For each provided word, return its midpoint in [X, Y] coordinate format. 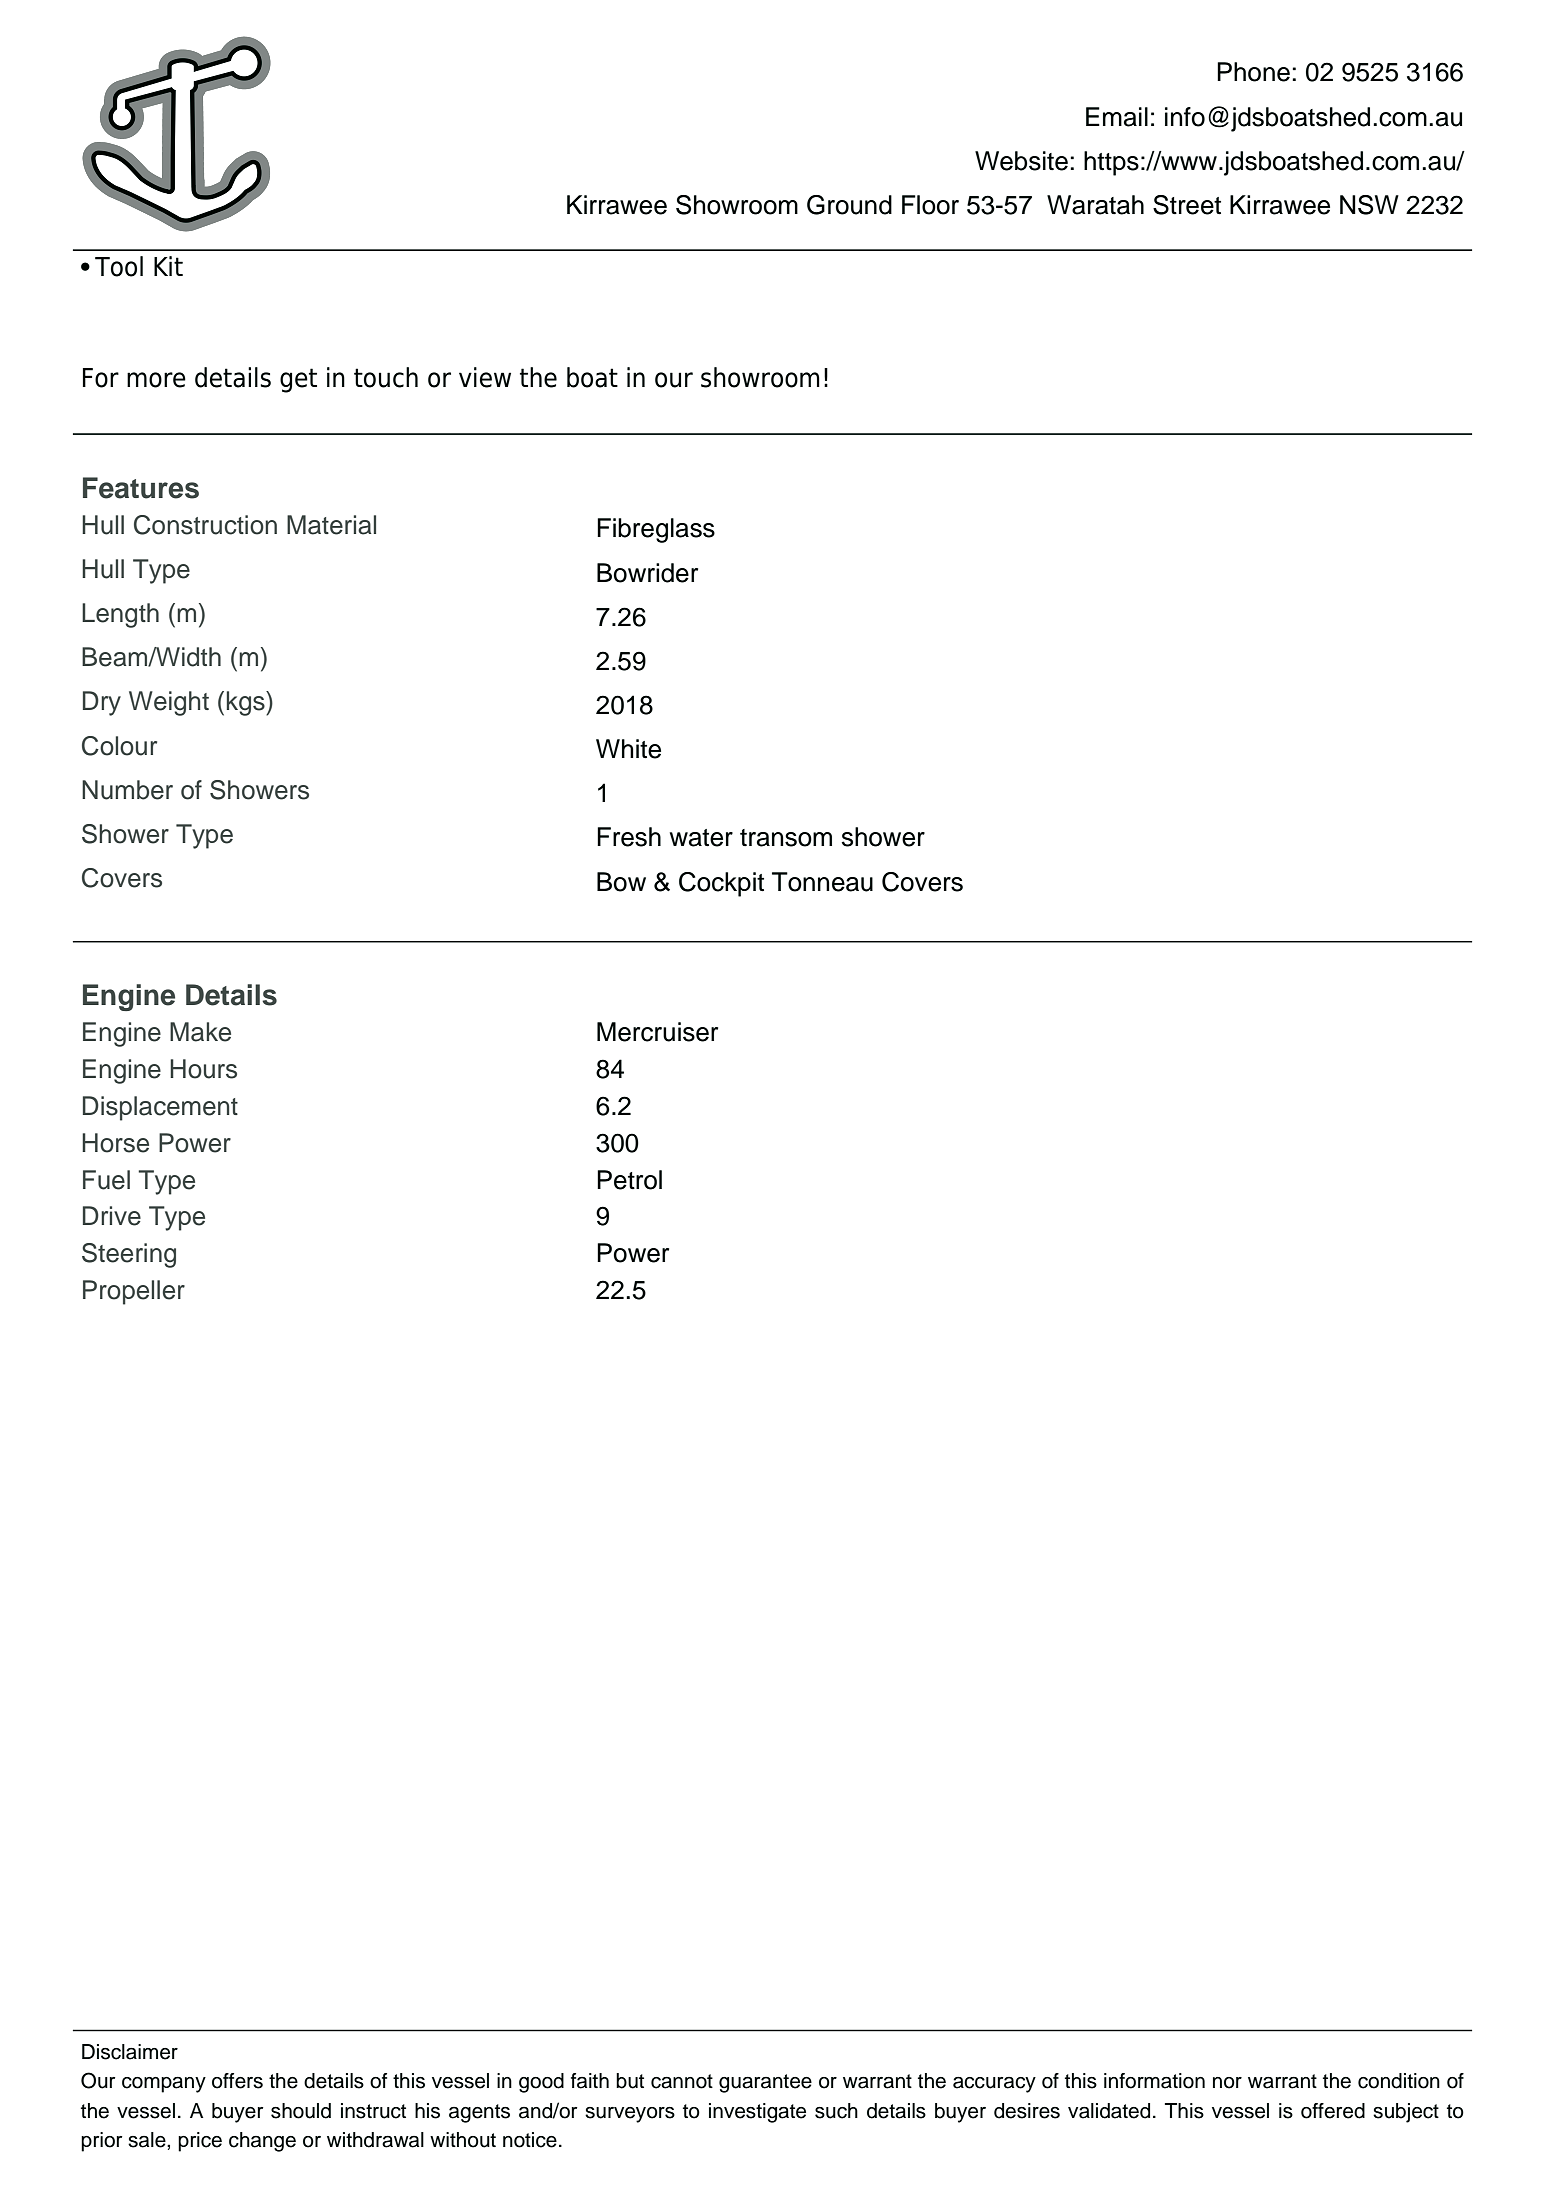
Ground [849, 205]
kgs [247, 703]
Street [1187, 205]
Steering [129, 1255]
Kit [168, 266]
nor [1227, 2083]
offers [237, 2081]
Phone [1253, 72]
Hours [203, 1069]
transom [786, 838]
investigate [757, 2113]
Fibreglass [656, 530]
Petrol [629, 1180]
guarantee [765, 2083]
